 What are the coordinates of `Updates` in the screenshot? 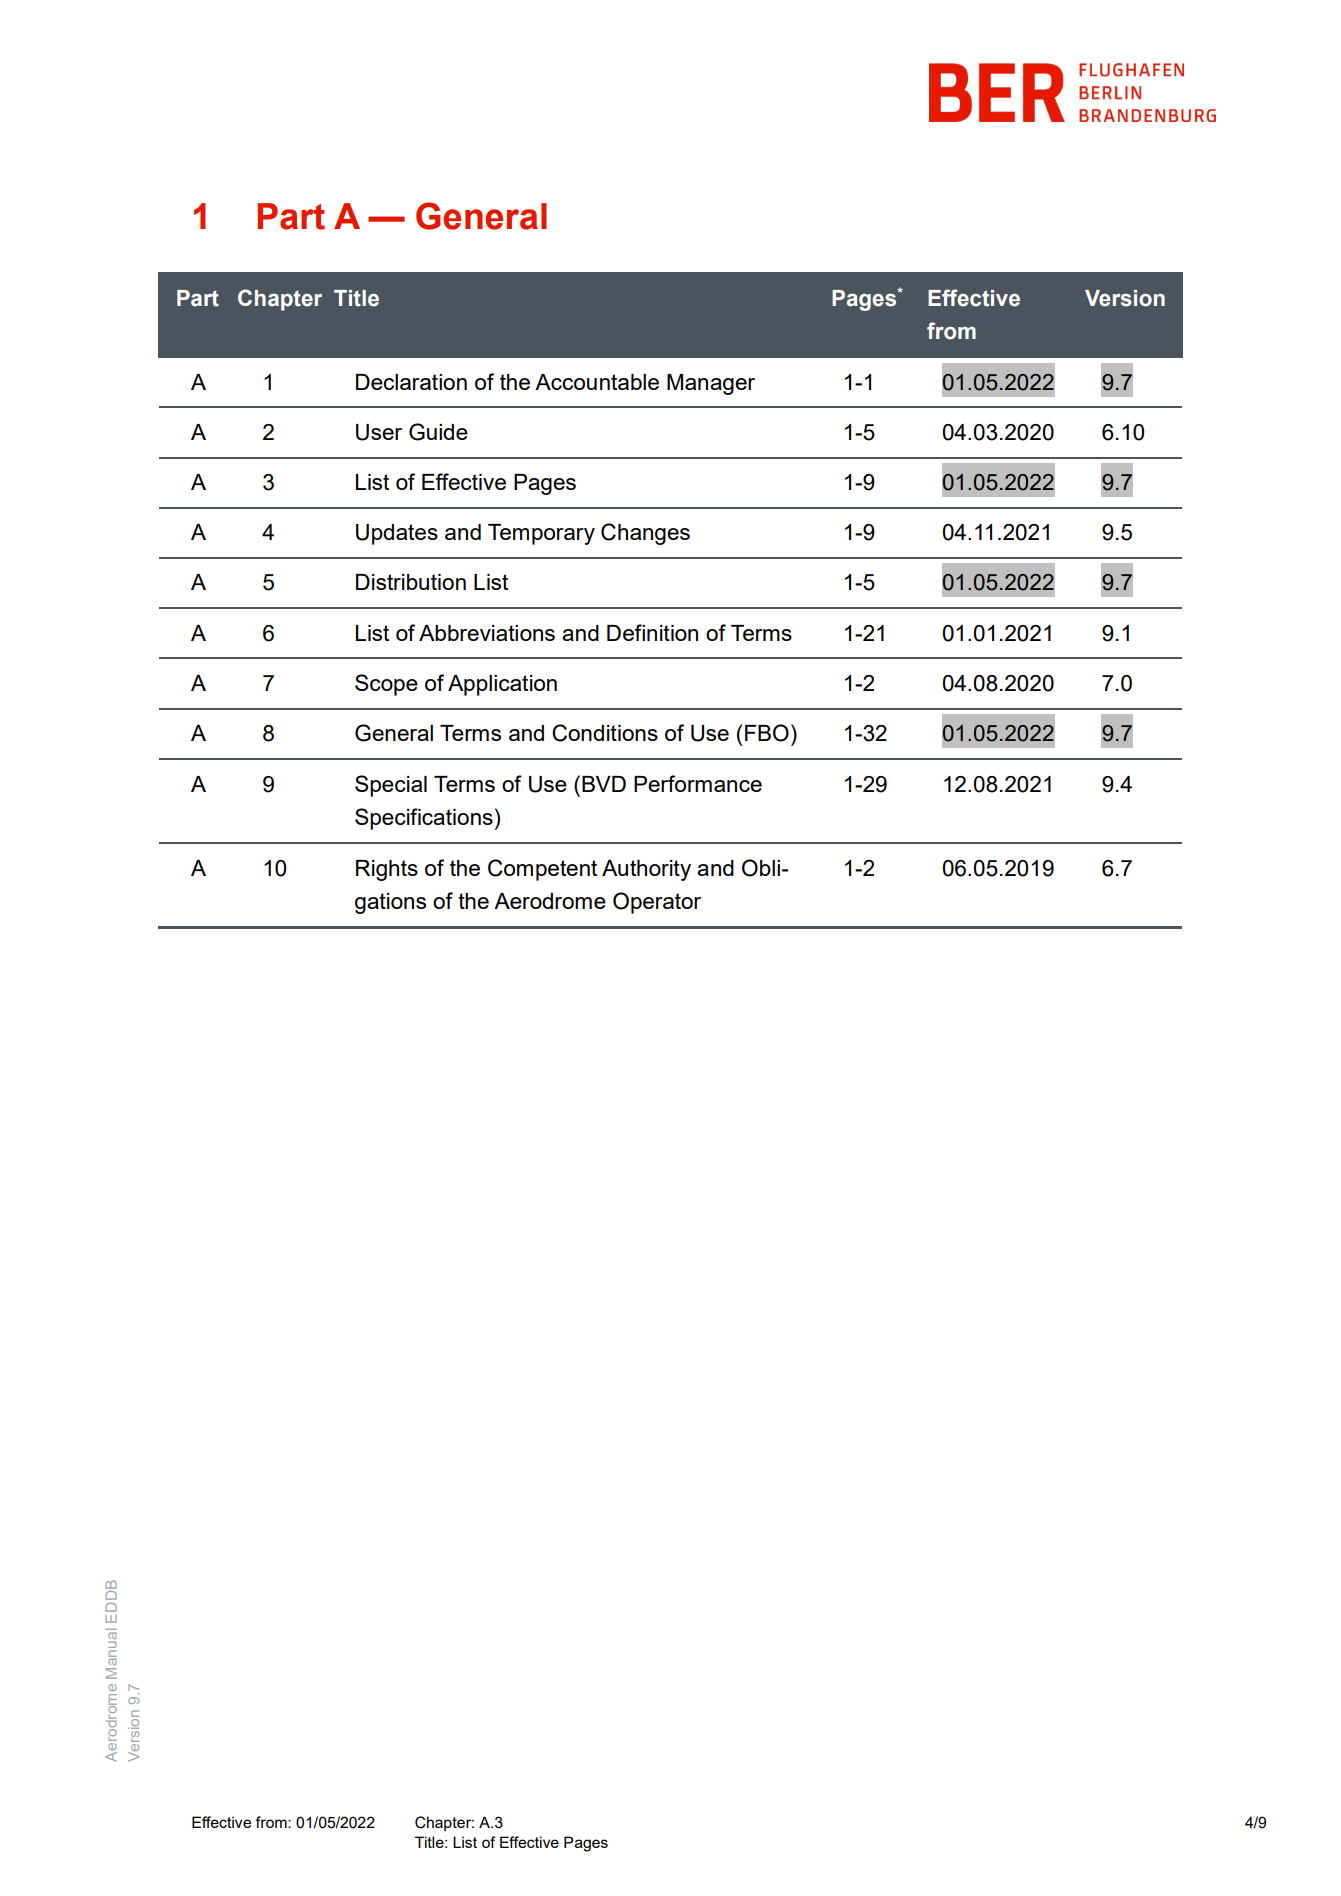 It's located at (397, 534).
